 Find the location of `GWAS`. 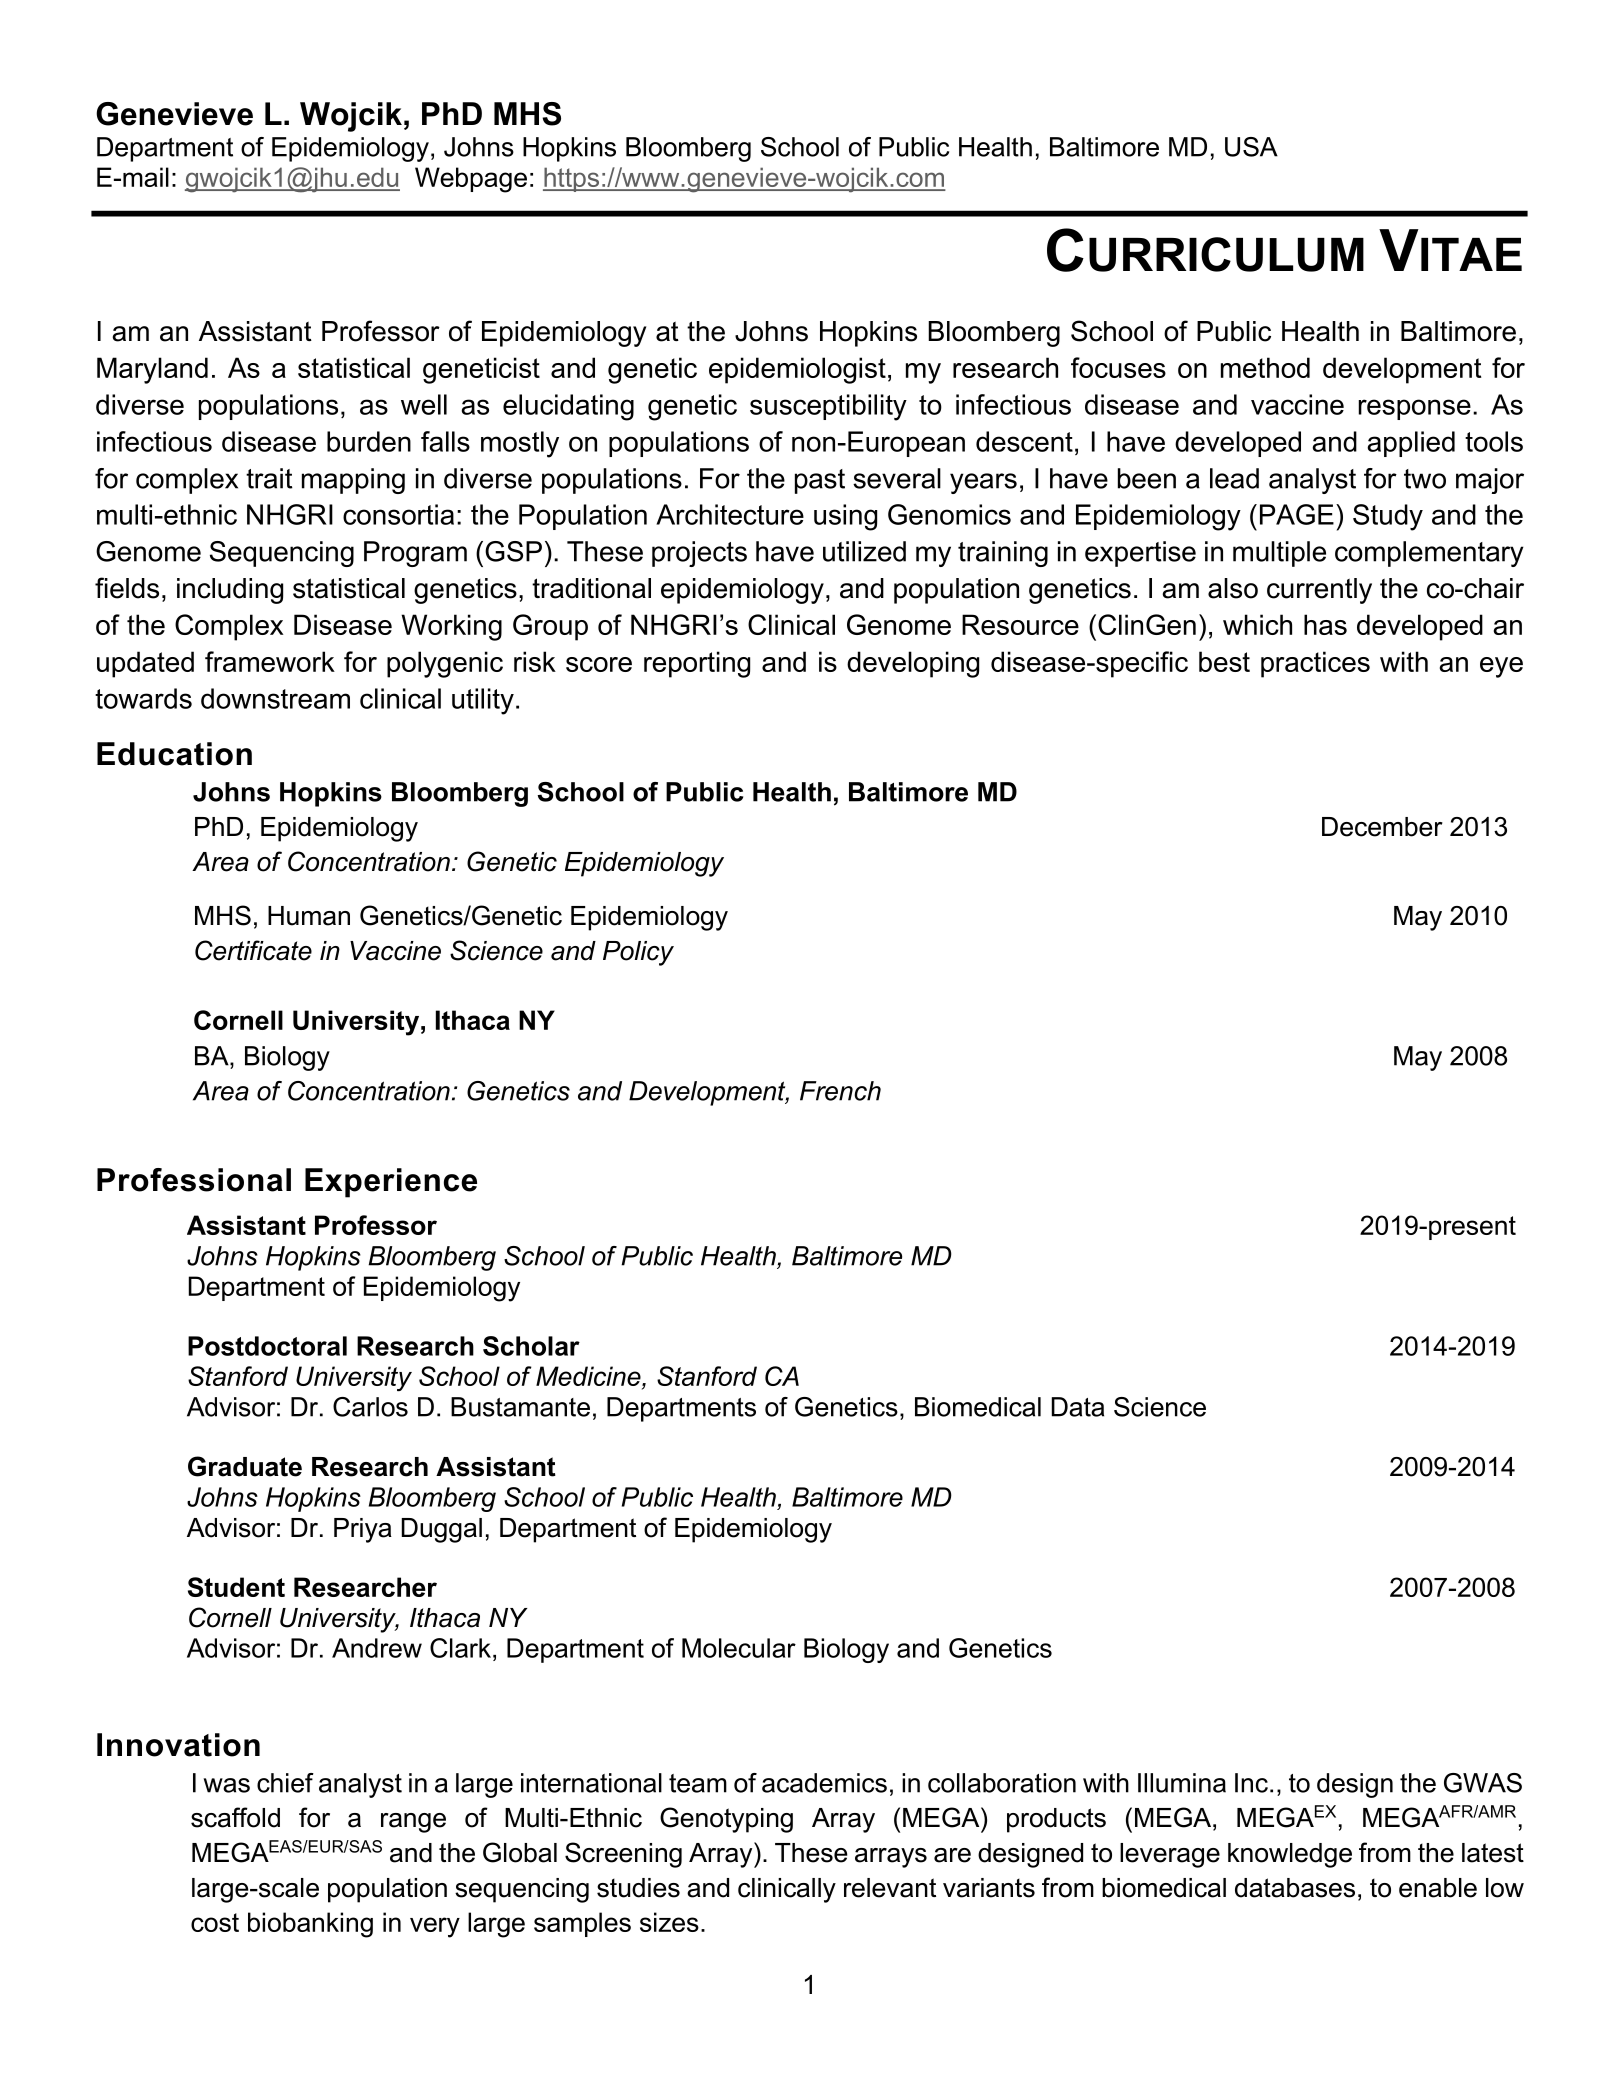

GWAS is located at coordinates (1483, 1783).
